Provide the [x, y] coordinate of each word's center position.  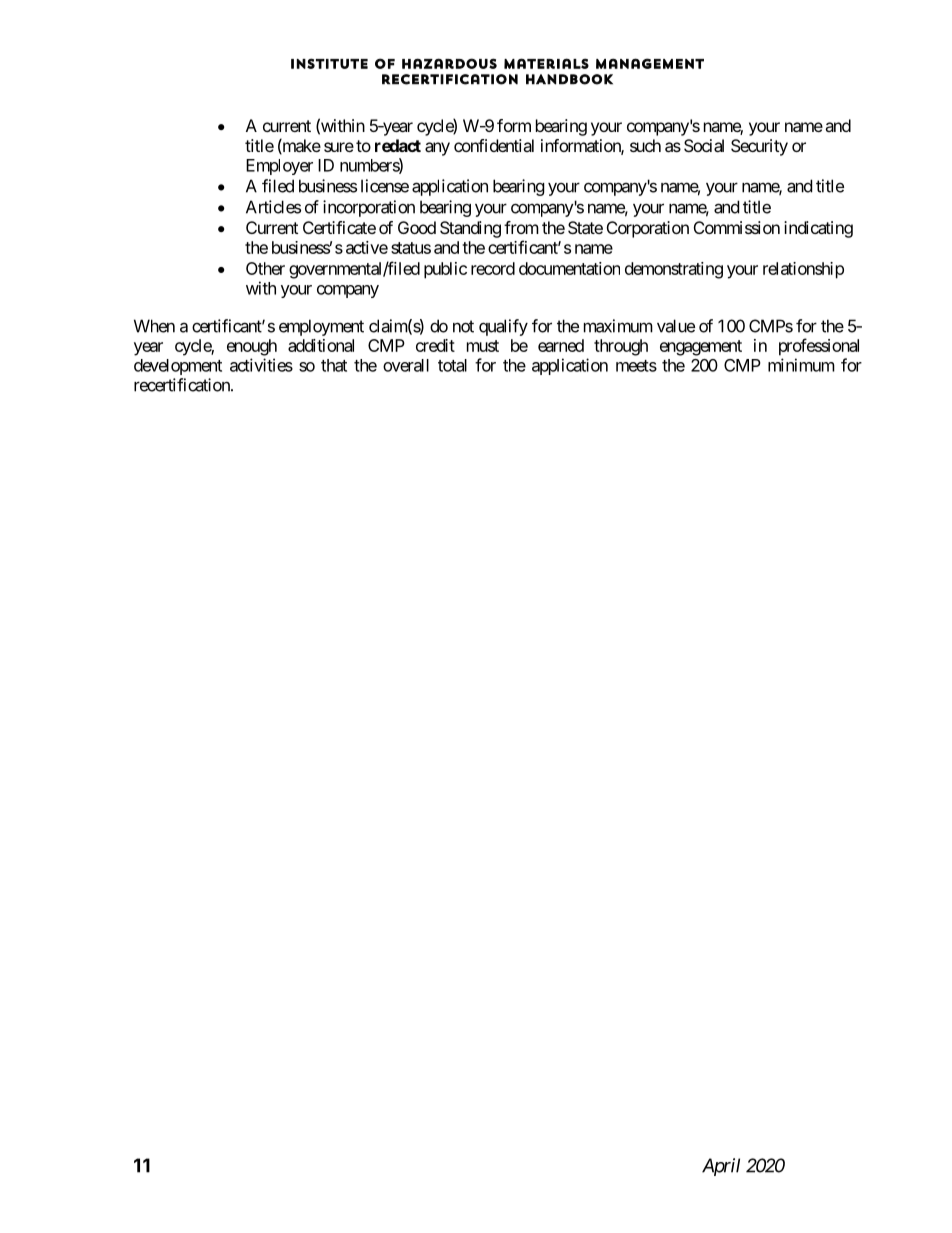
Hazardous [449, 63]
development [178, 367]
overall [406, 365]
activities [261, 365]
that [334, 365]
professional [819, 347]
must [483, 346]
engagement [701, 348]
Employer [279, 167]
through [621, 347]
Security [759, 147]
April [721, 1167]
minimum [801, 365]
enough [252, 347]
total [452, 365]
